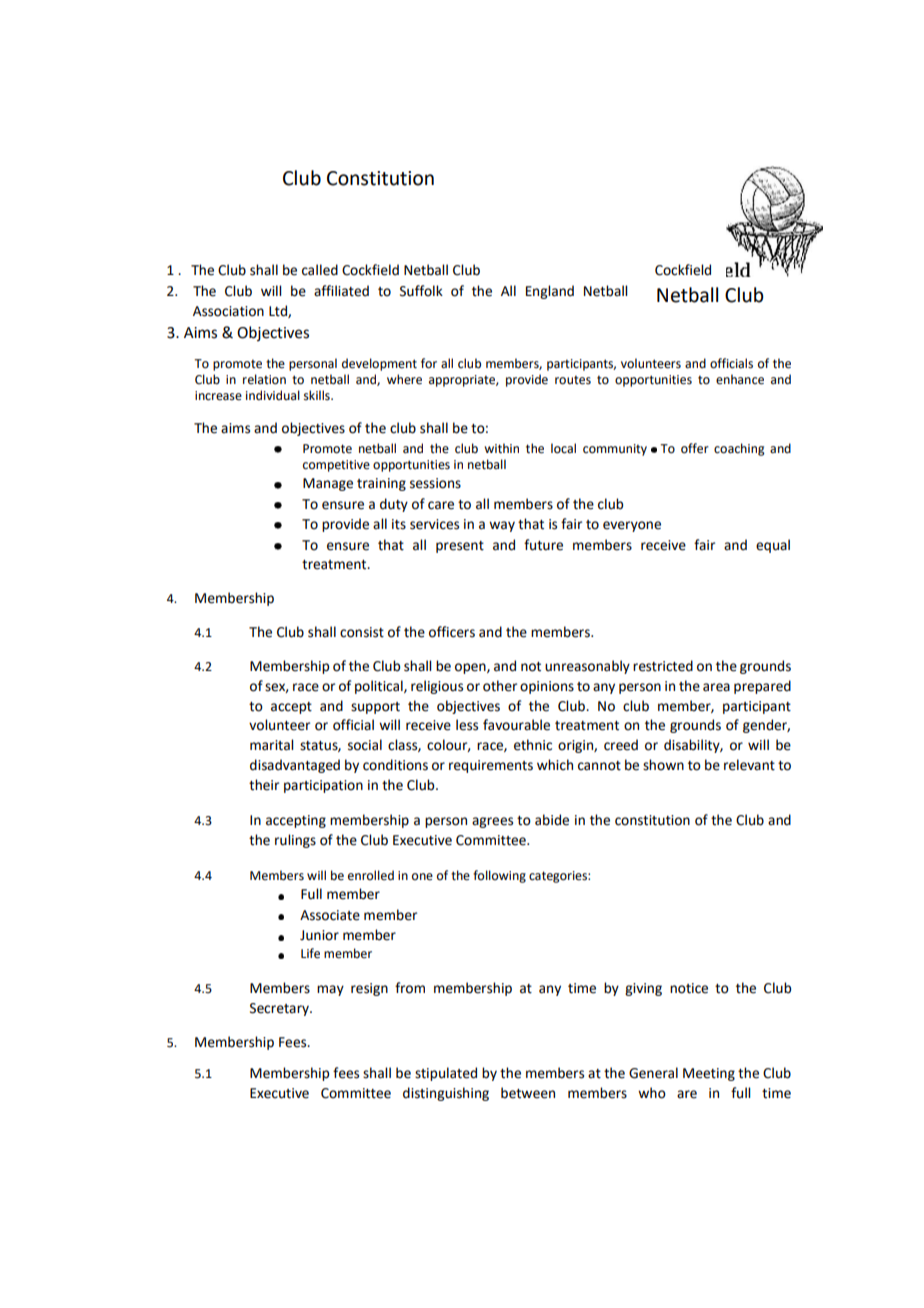  What do you see at coordinates (528, 1093) in the screenshot?
I see `between` at bounding box center [528, 1093].
